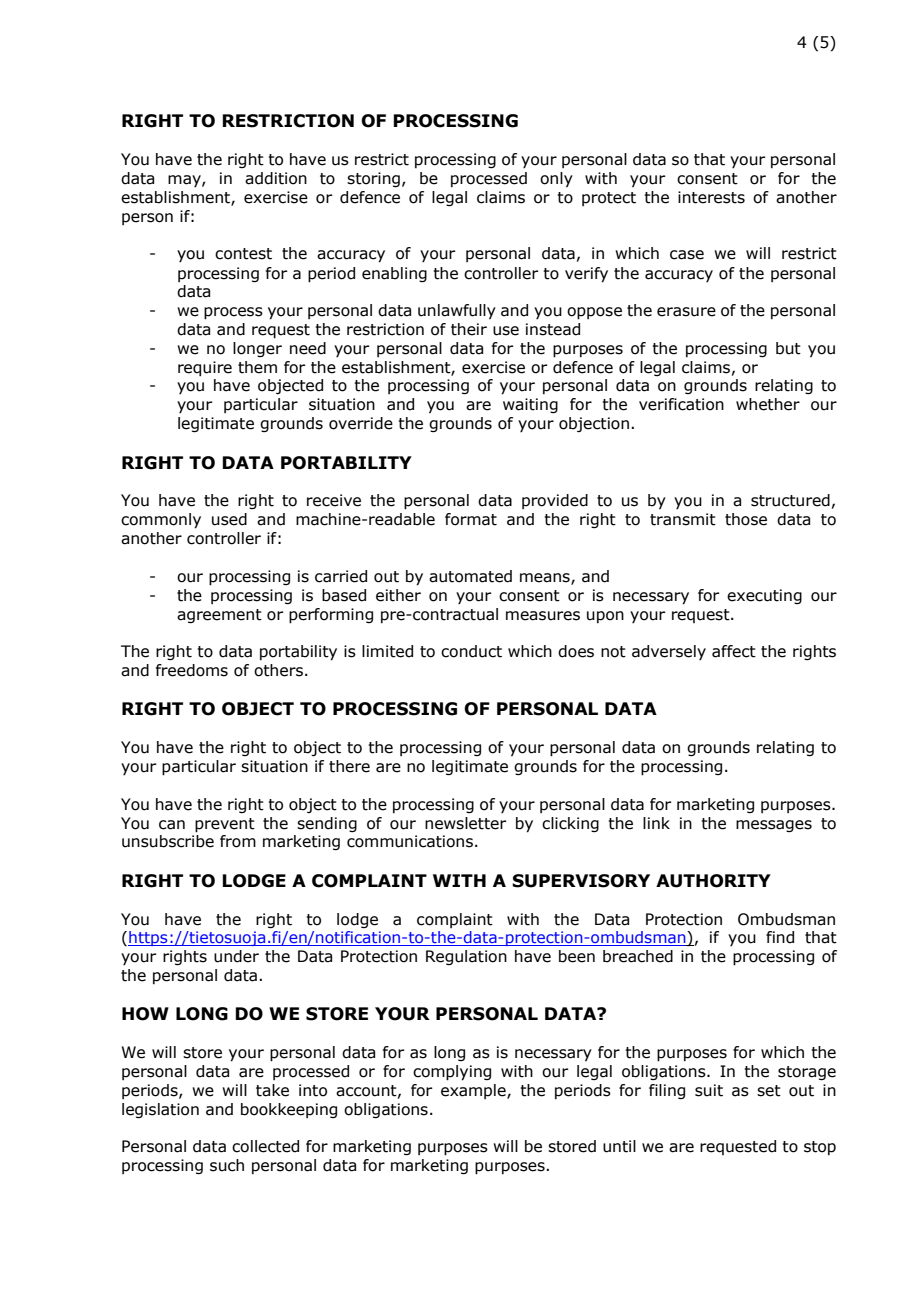 Image resolution: width=924 pixels, height=1308 pixels. I want to click on freedoms, so click(192, 670).
